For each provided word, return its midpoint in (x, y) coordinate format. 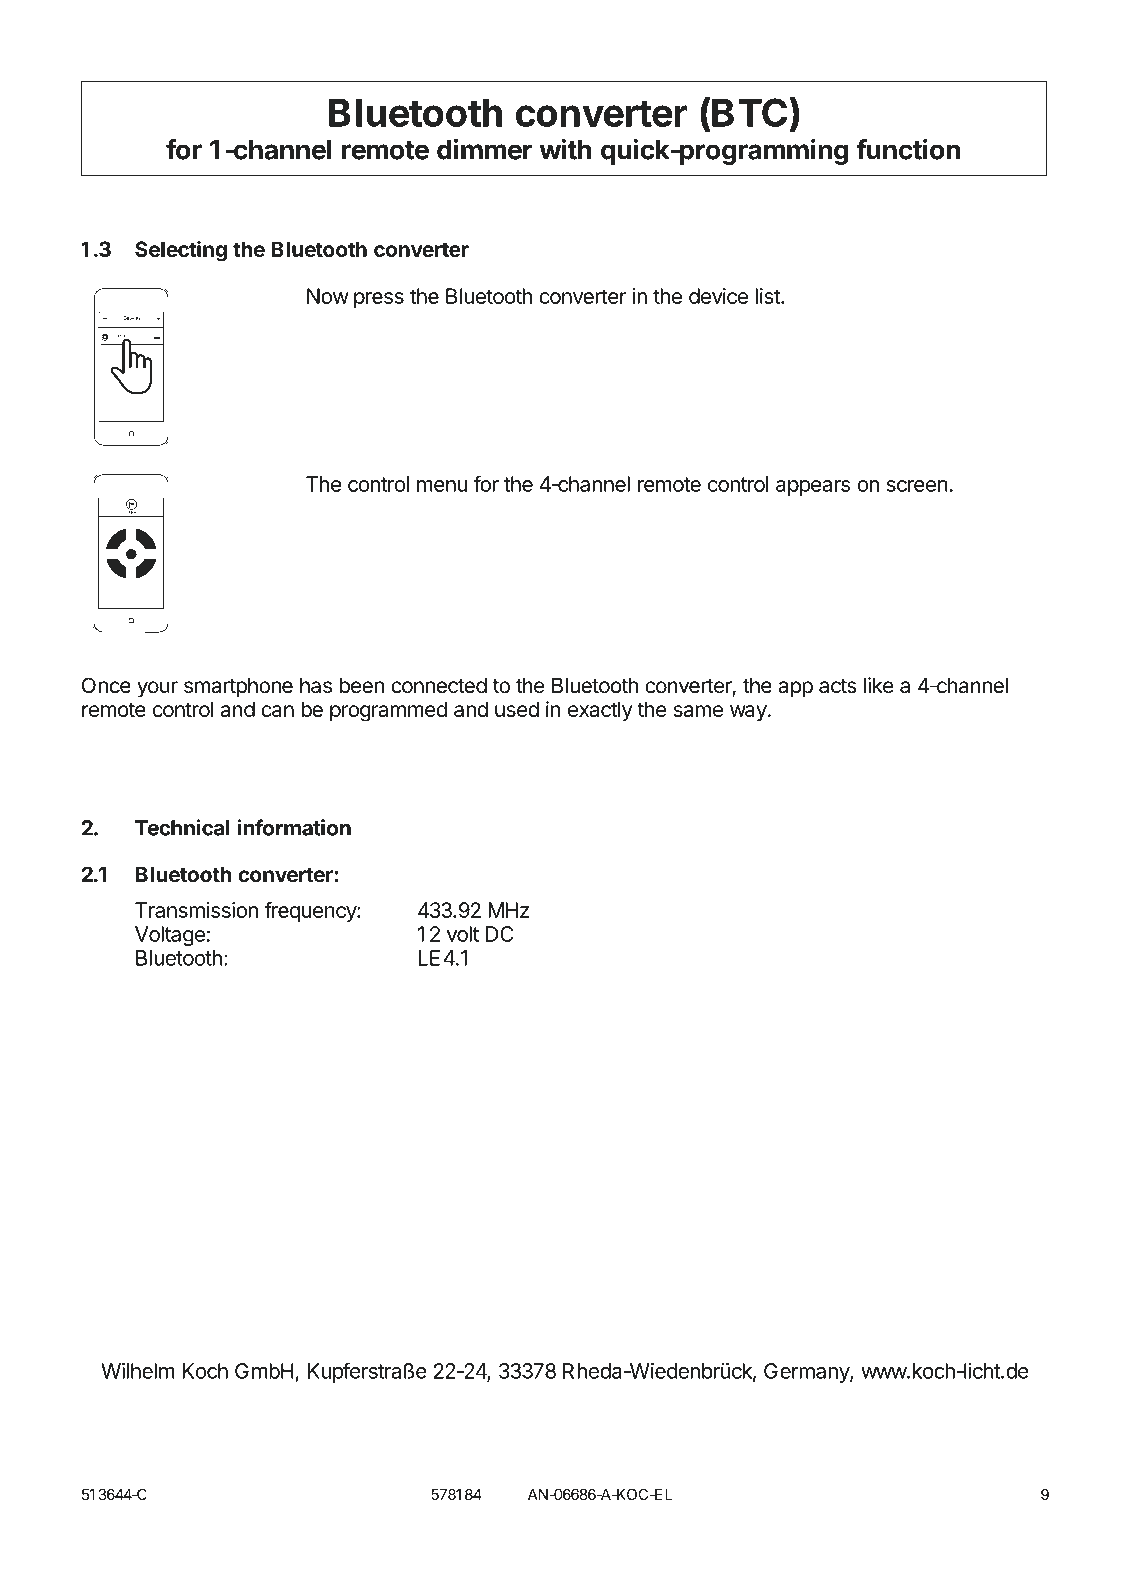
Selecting (181, 251)
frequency (311, 912)
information (294, 827)
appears (813, 488)
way (748, 713)
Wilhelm (138, 1371)
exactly (600, 711)
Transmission (196, 910)
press (379, 300)
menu (442, 486)
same (698, 711)
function (908, 149)
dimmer (484, 149)
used (517, 709)
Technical (182, 827)
